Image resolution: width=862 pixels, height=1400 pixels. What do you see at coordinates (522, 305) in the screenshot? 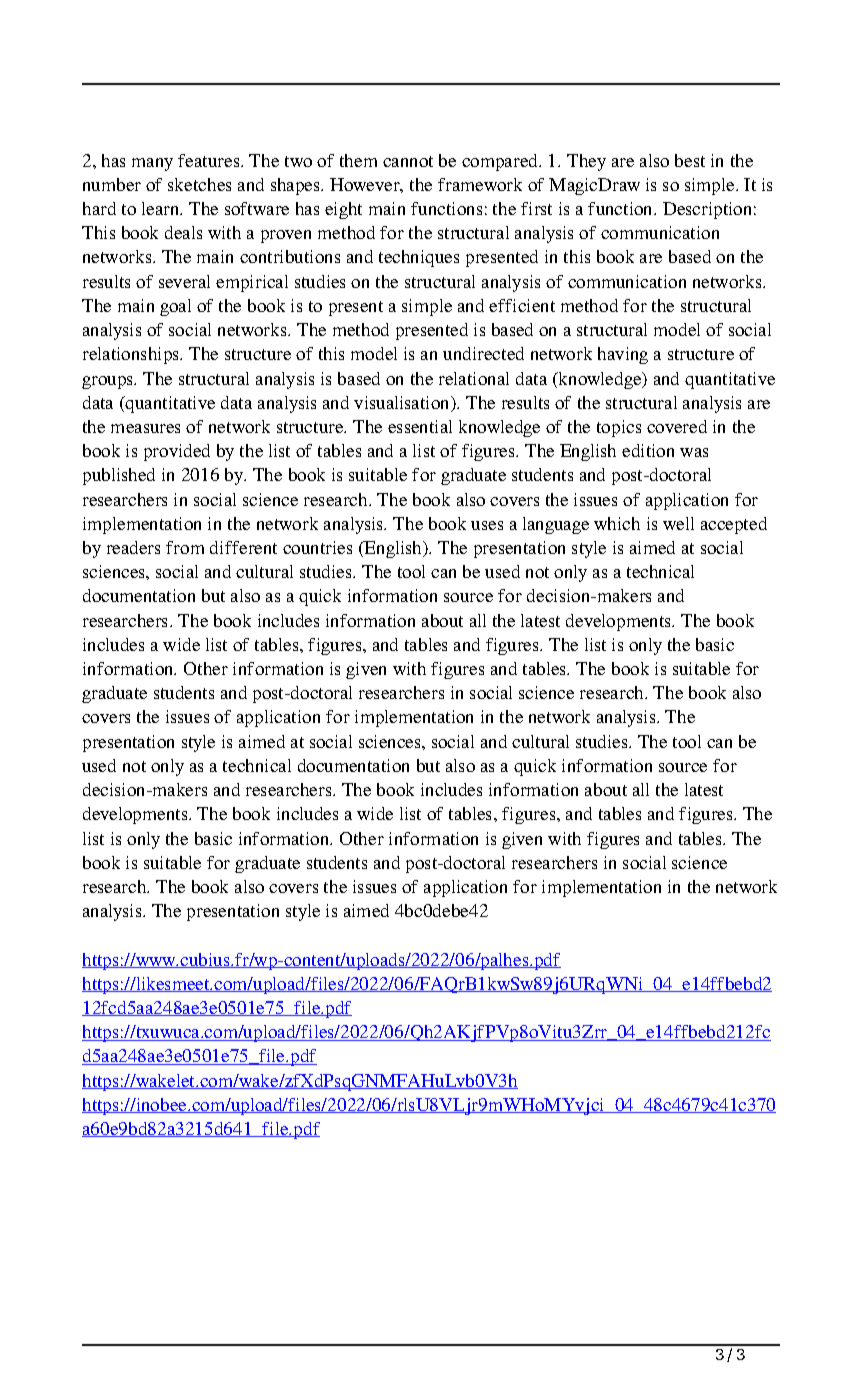
I see `efficient` at bounding box center [522, 305].
